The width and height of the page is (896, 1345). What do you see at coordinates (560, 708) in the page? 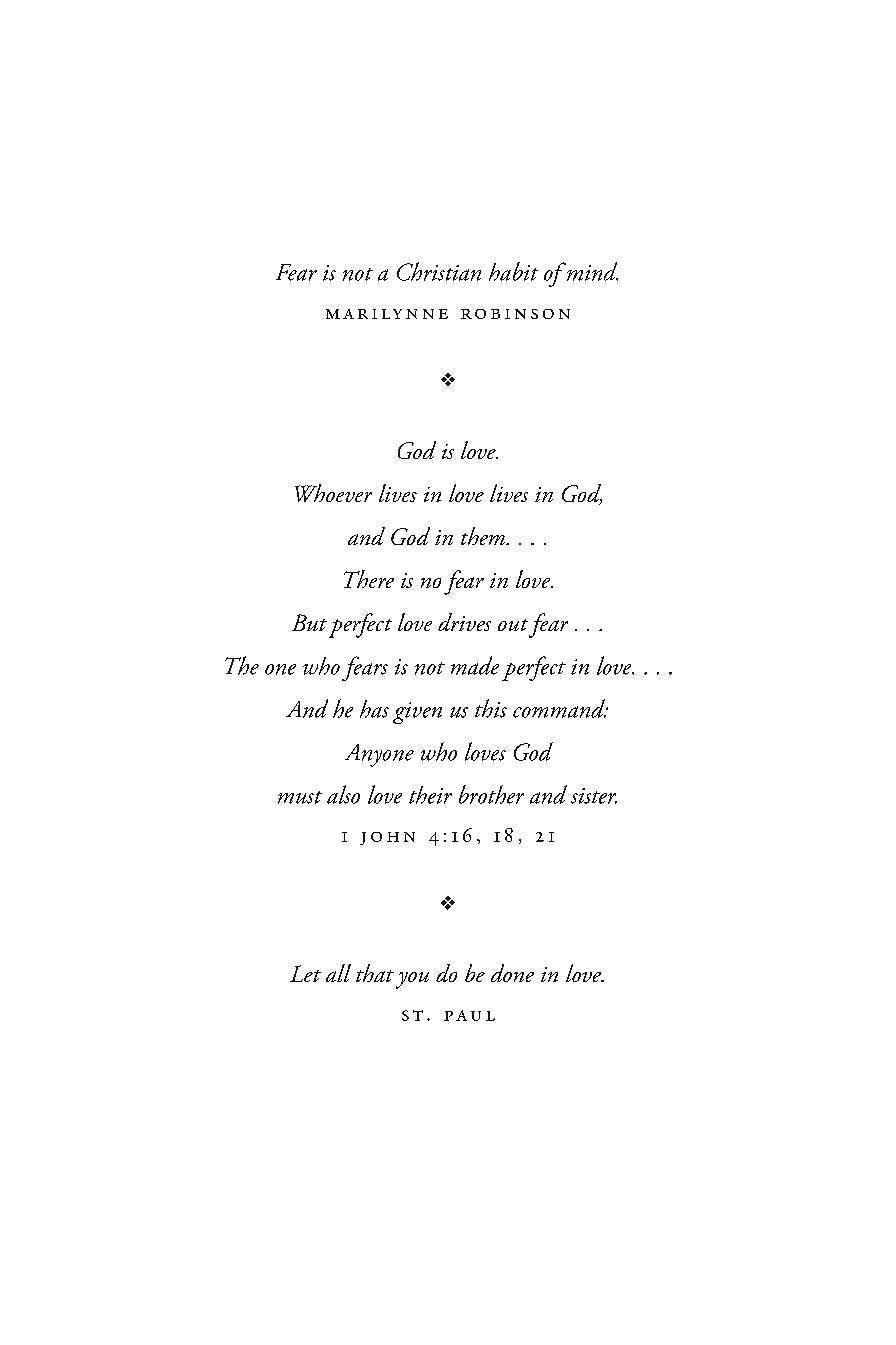
I see `command` at bounding box center [560, 708].
